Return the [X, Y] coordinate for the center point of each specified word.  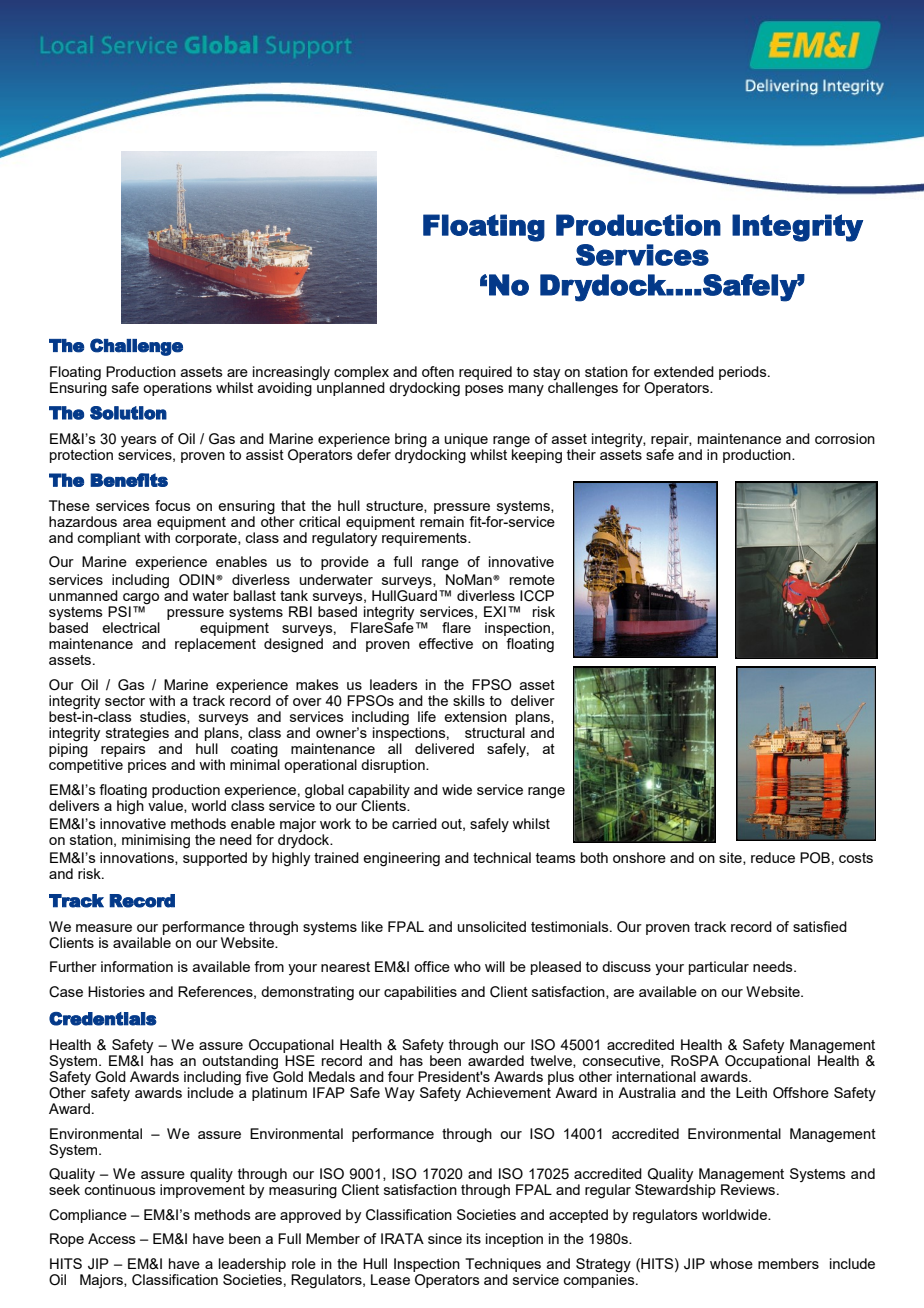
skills [469, 700]
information [137, 966]
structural [495, 732]
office [432, 966]
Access [112, 1238]
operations [177, 389]
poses [484, 390]
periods [744, 373]
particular [719, 968]
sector [125, 701]
